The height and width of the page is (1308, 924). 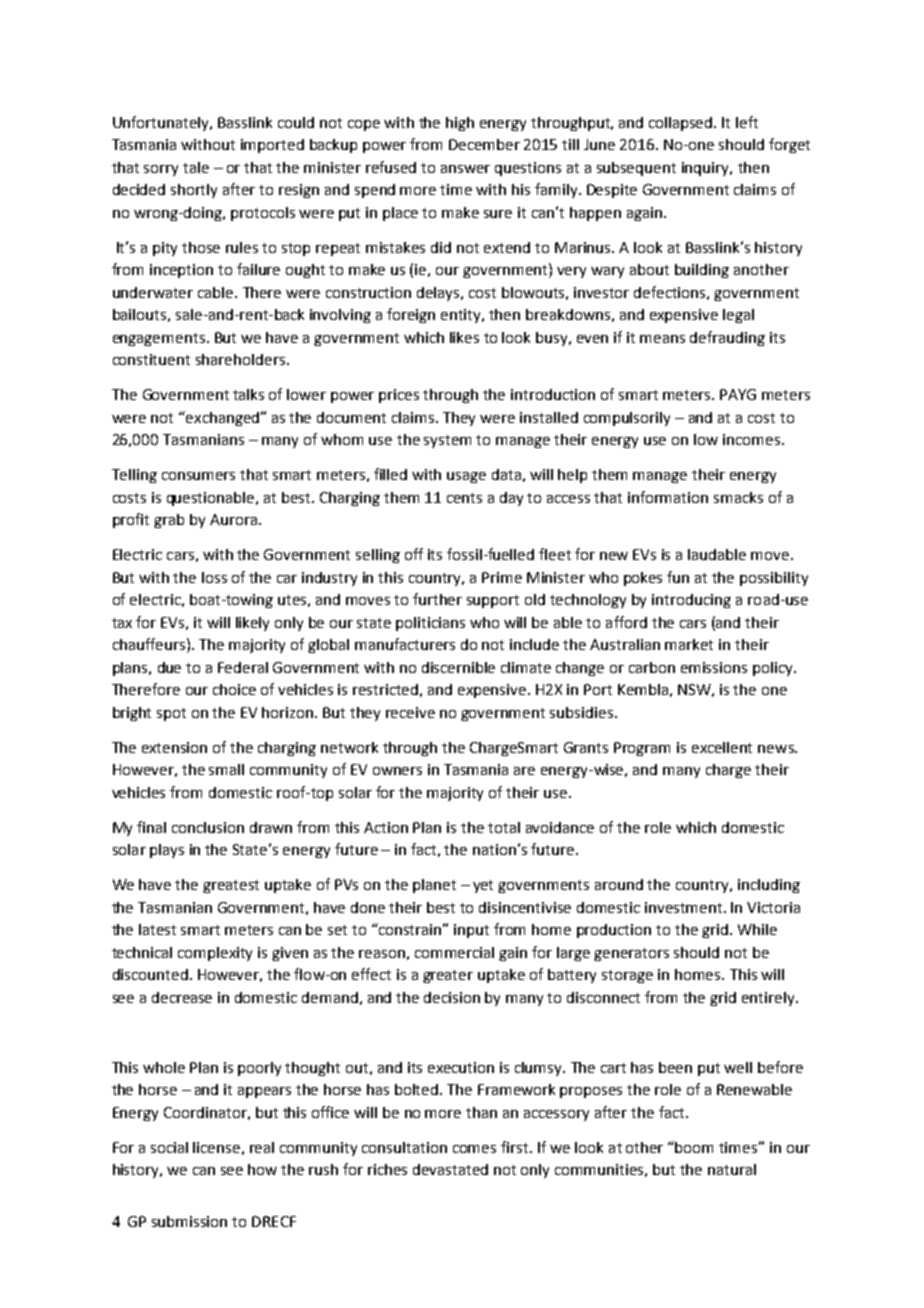 I want to click on due, so click(x=169, y=667).
